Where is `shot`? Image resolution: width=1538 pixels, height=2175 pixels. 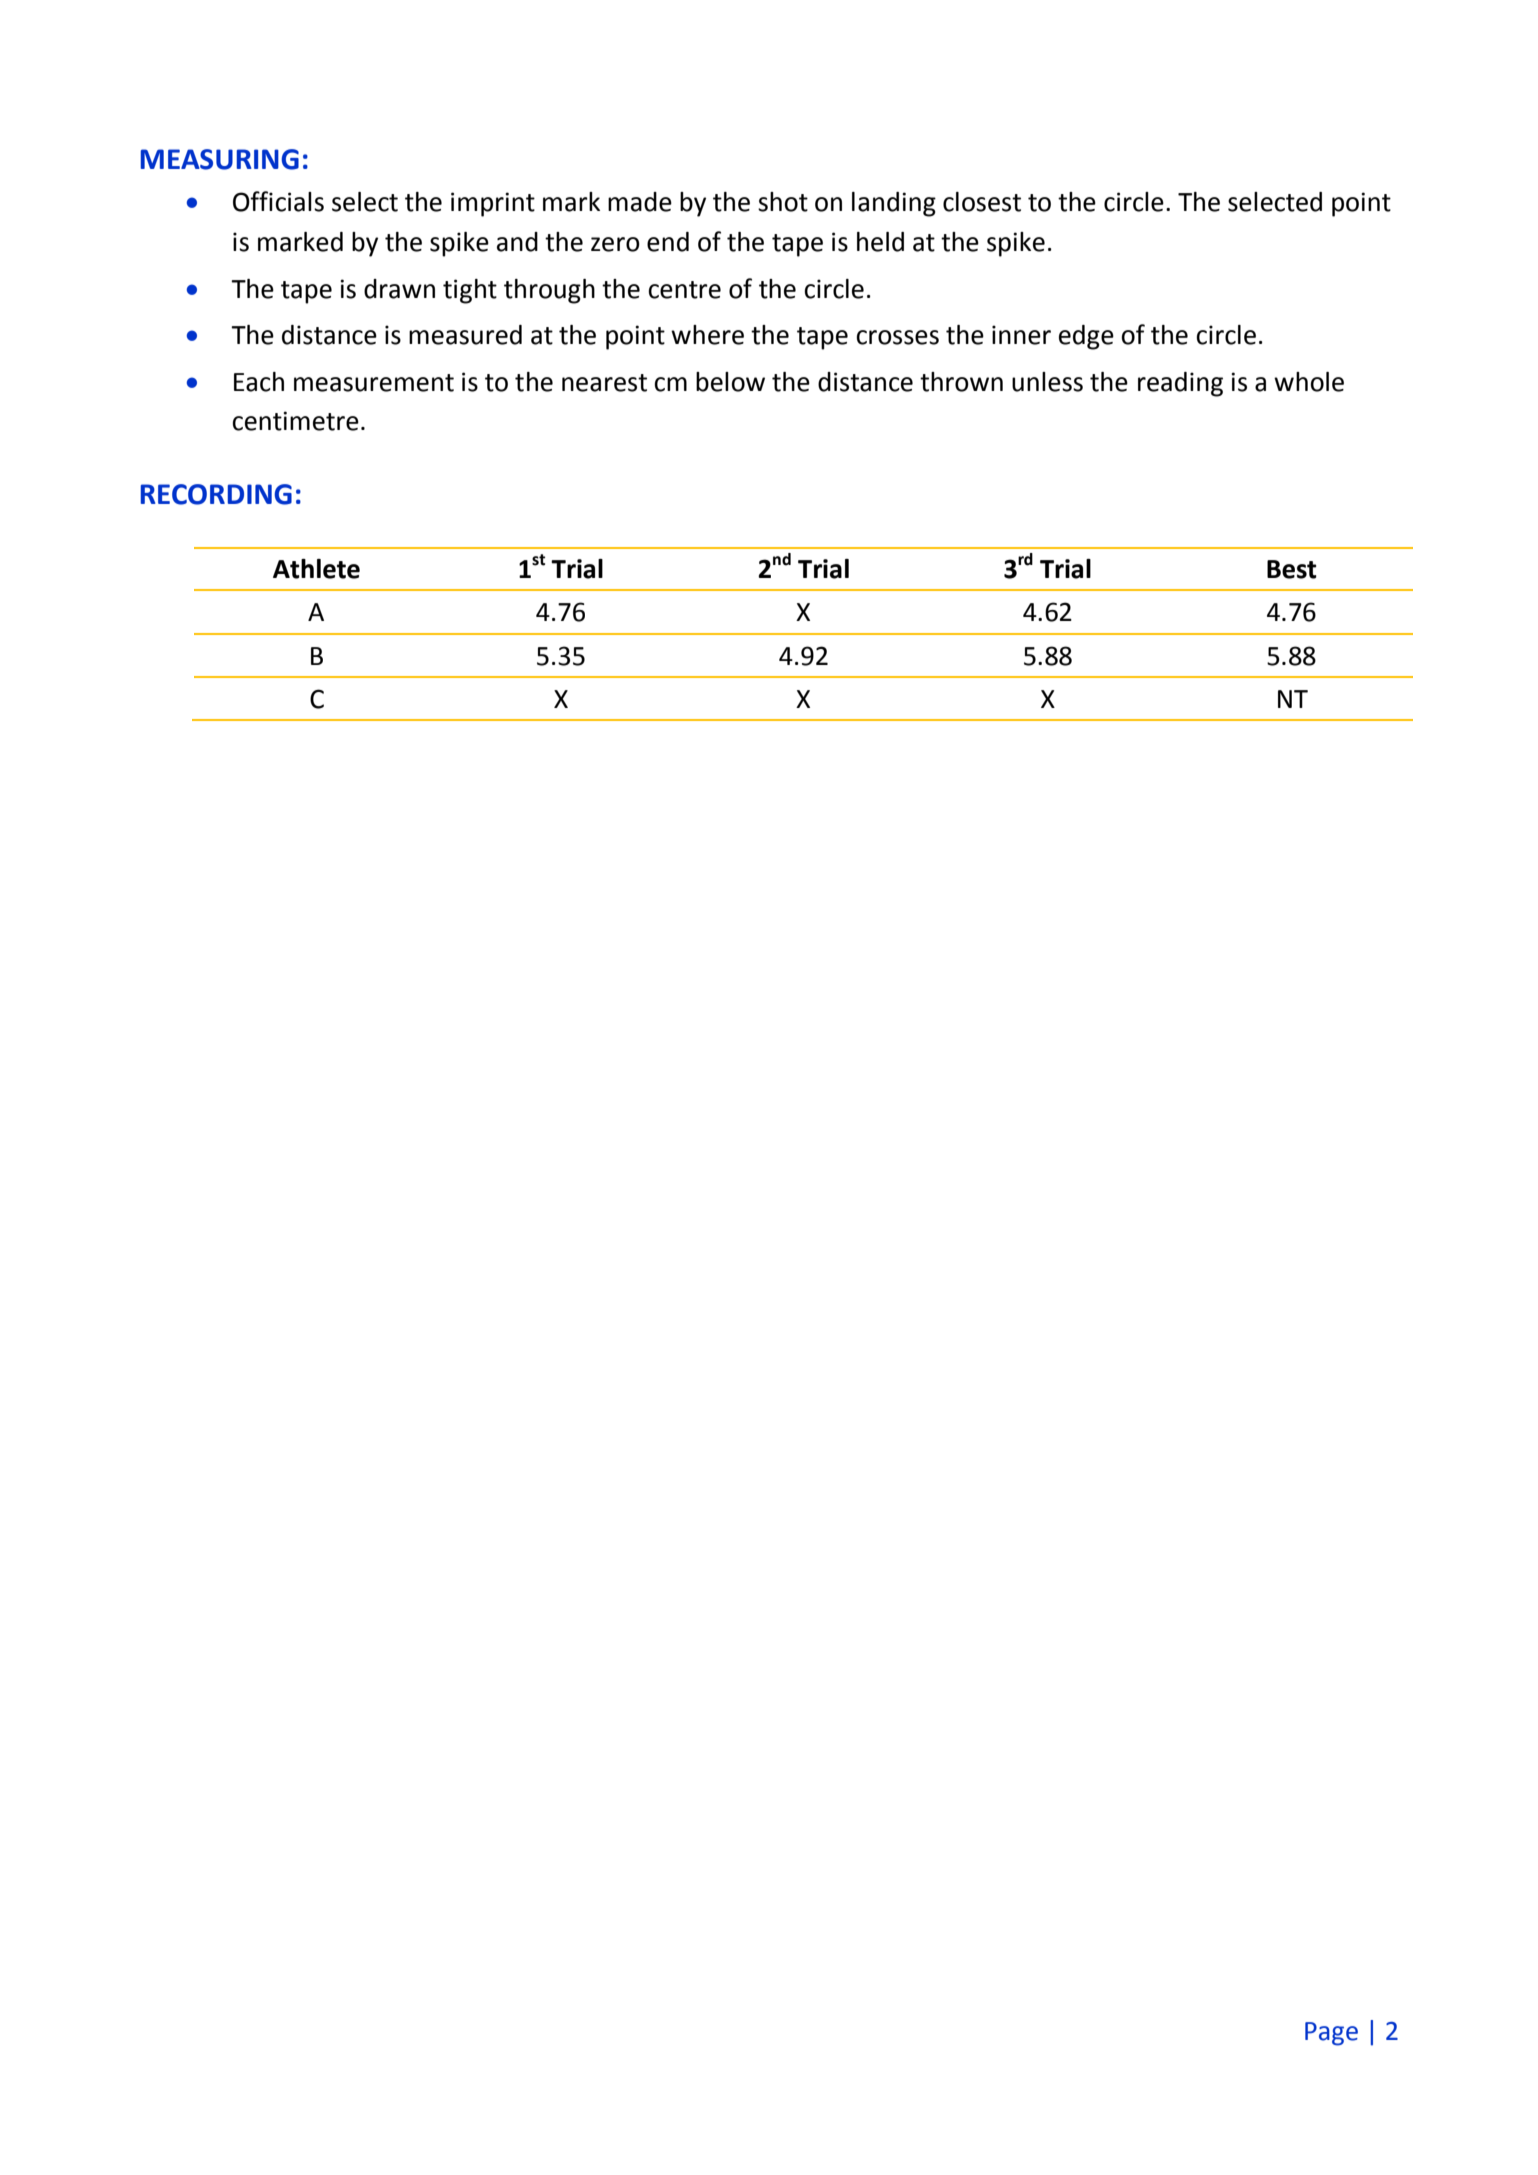
shot is located at coordinates (783, 202).
